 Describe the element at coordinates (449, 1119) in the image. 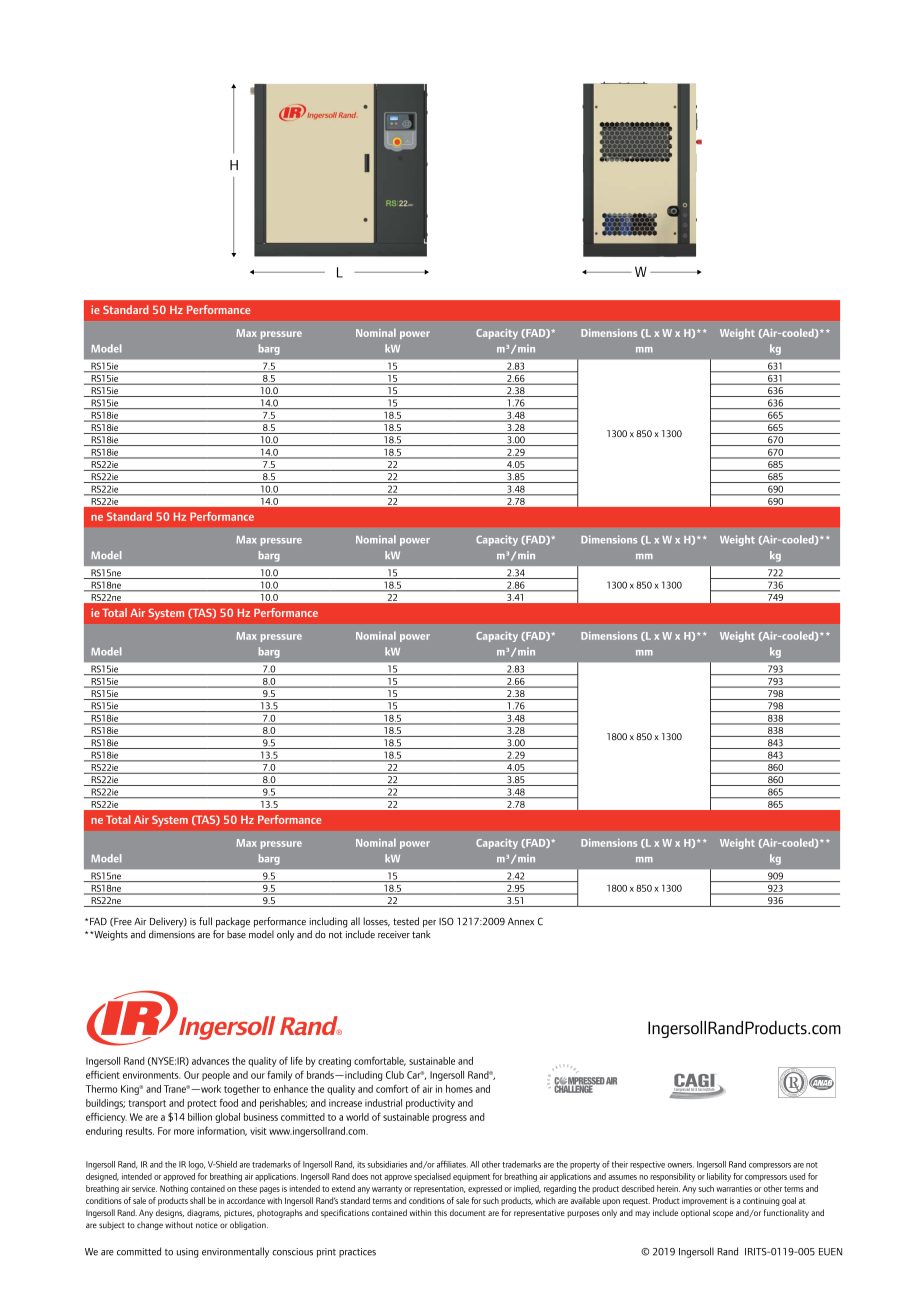

I see `progress` at that location.
